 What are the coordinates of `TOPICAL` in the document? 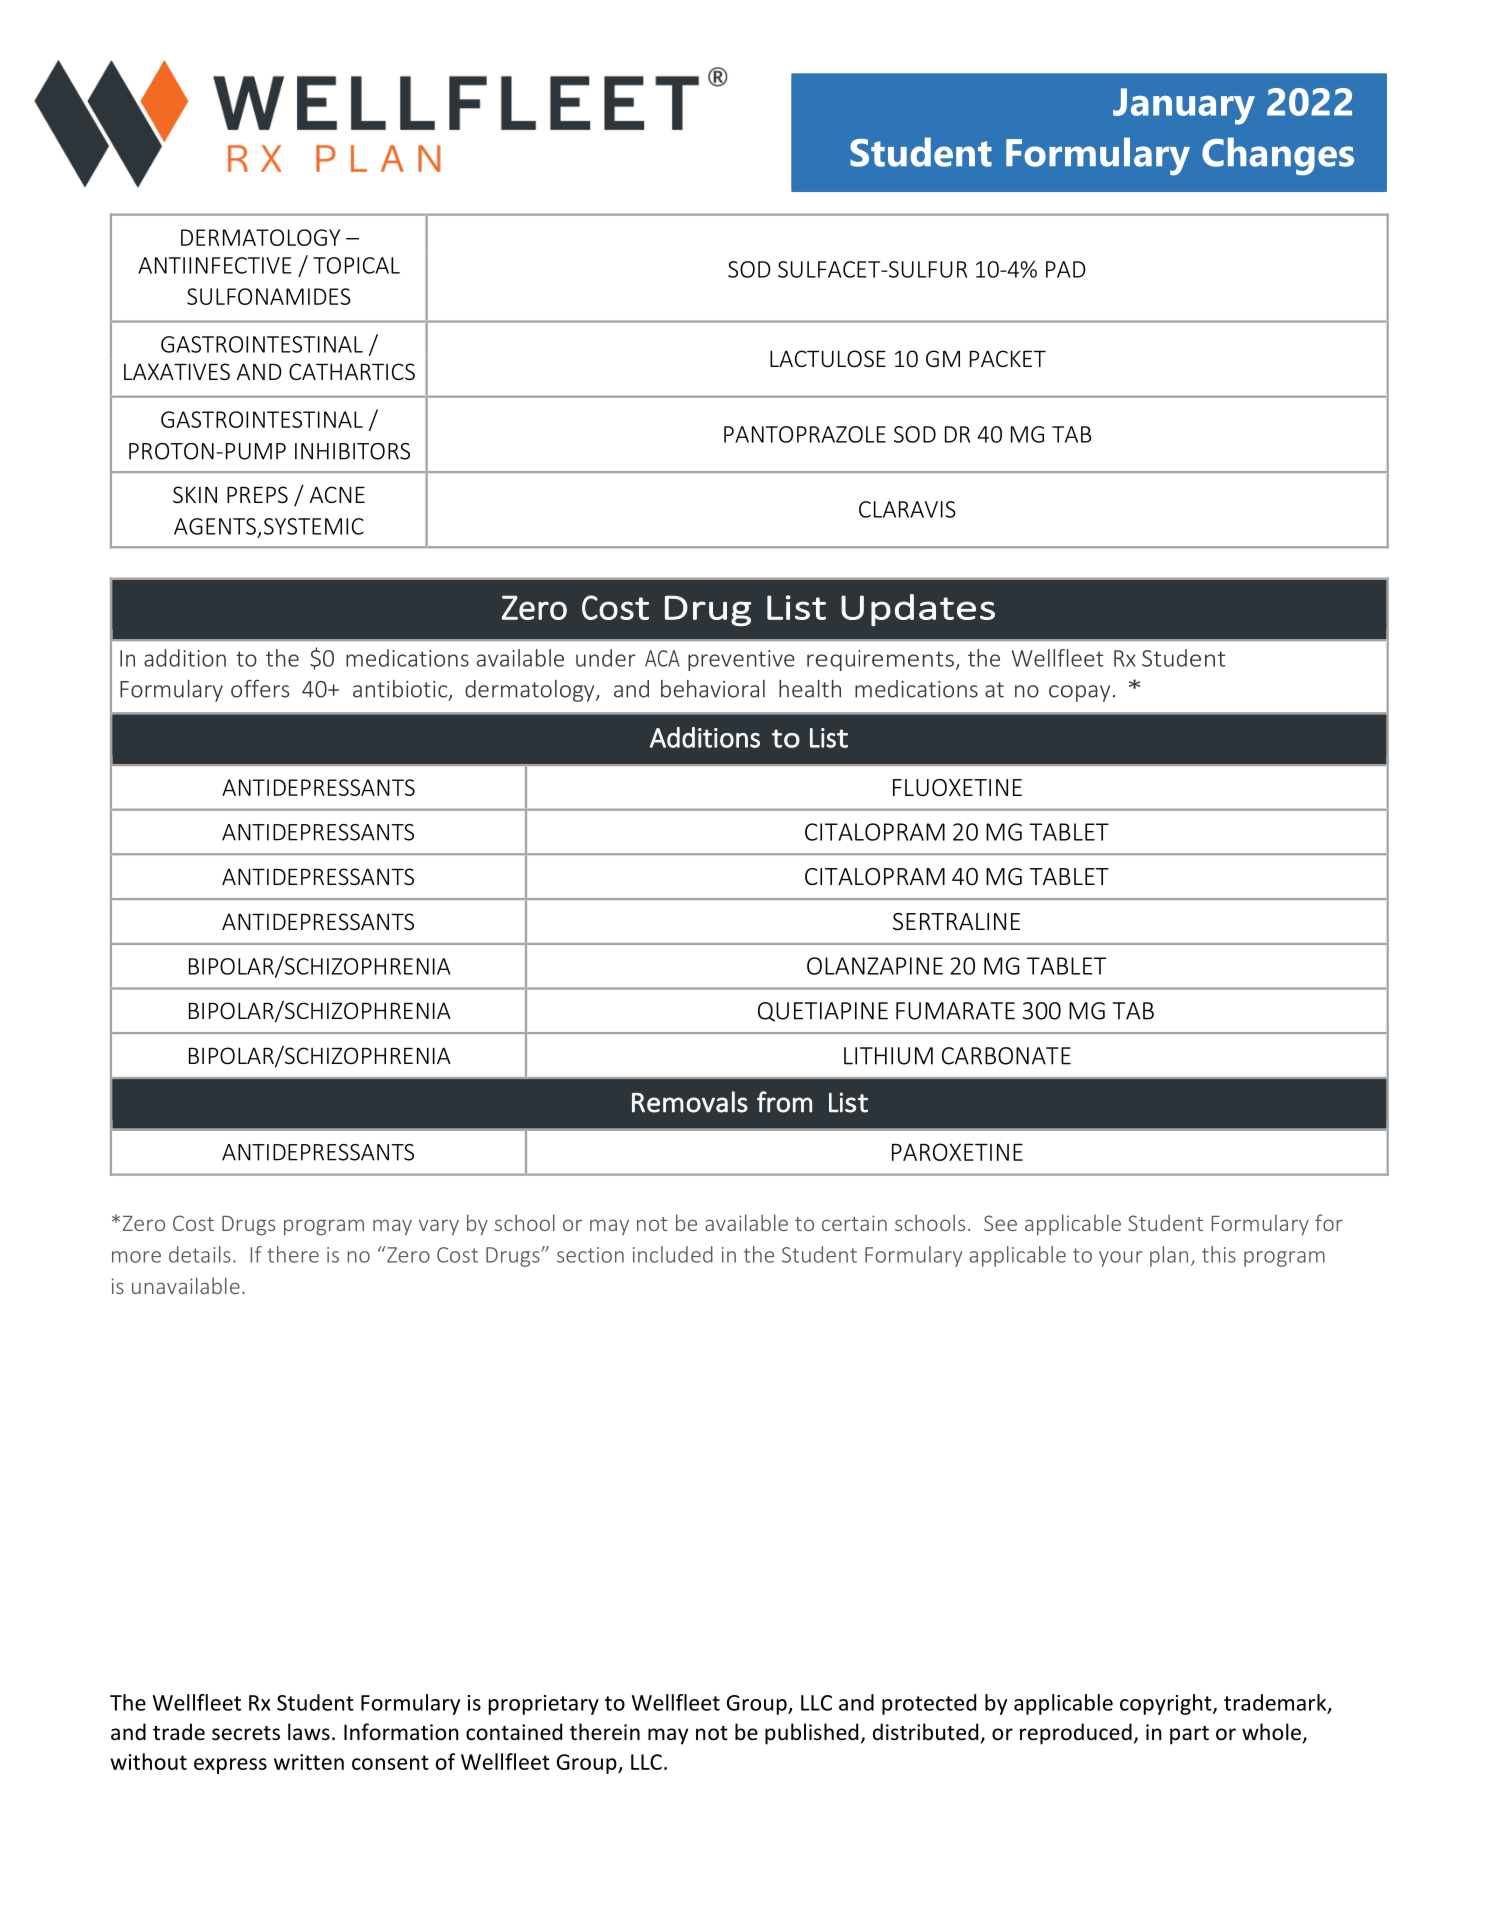 It's located at (356, 265).
